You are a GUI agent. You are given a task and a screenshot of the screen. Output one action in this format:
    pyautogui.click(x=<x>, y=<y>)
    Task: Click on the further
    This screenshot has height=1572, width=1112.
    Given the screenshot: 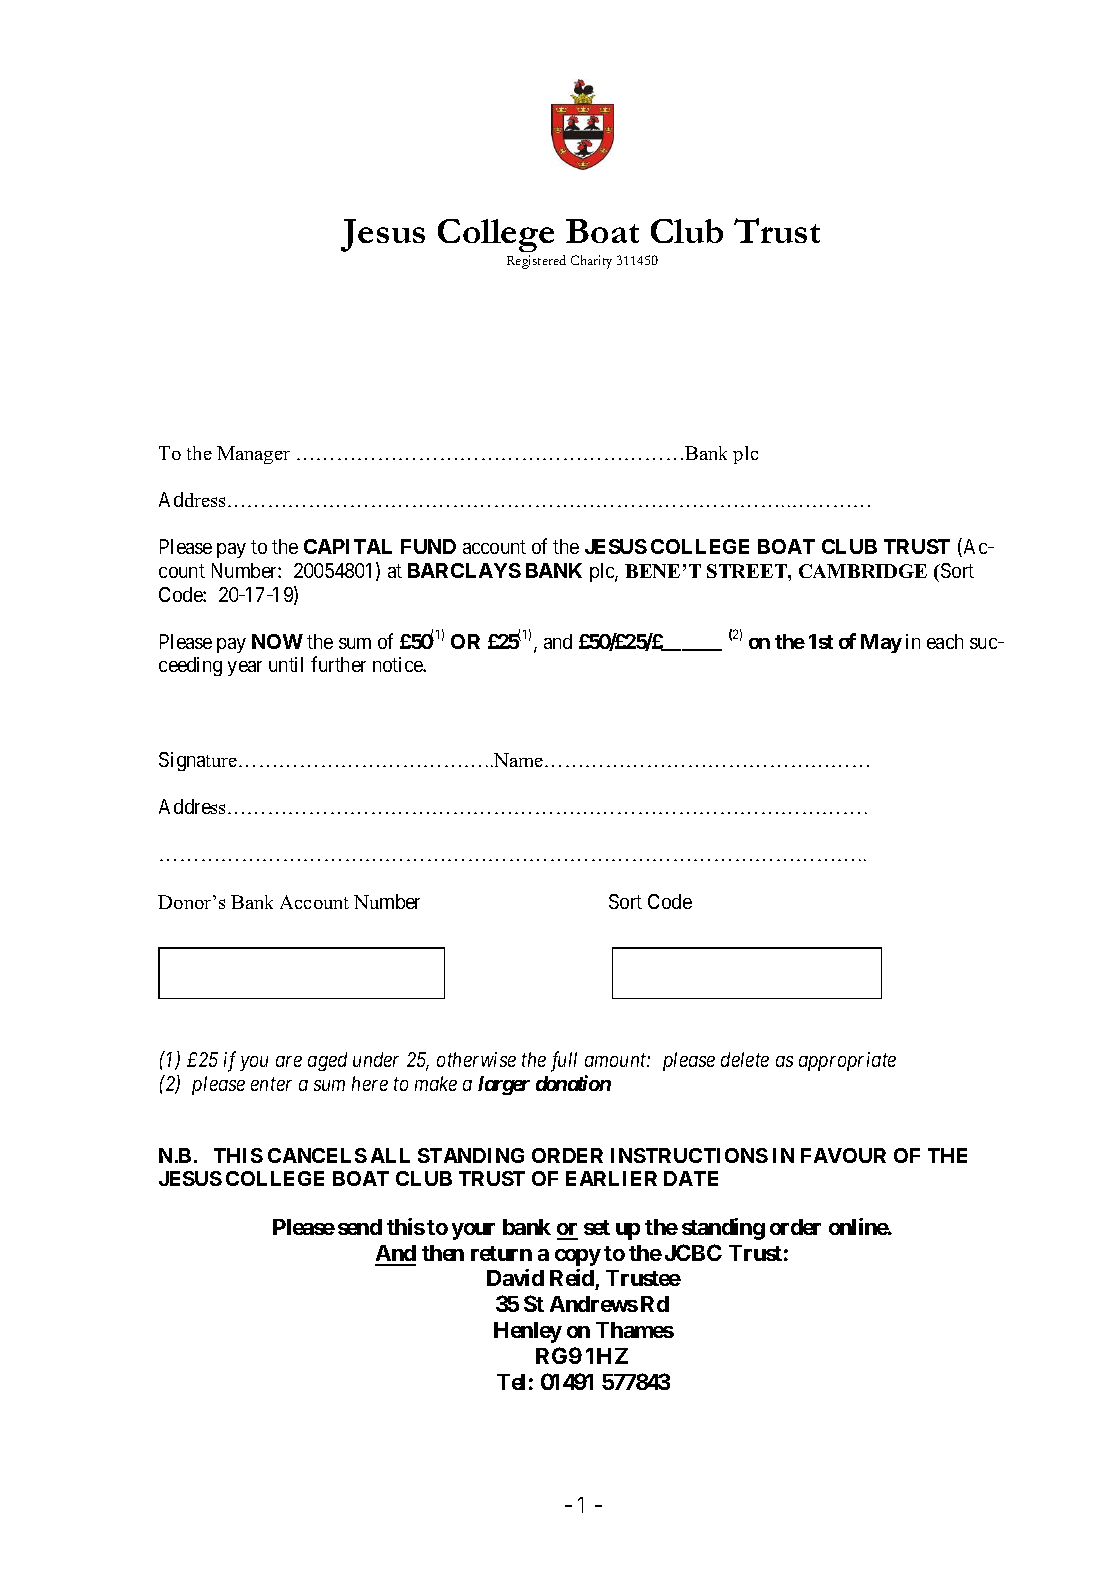 What is the action you would take?
    pyautogui.click(x=338, y=664)
